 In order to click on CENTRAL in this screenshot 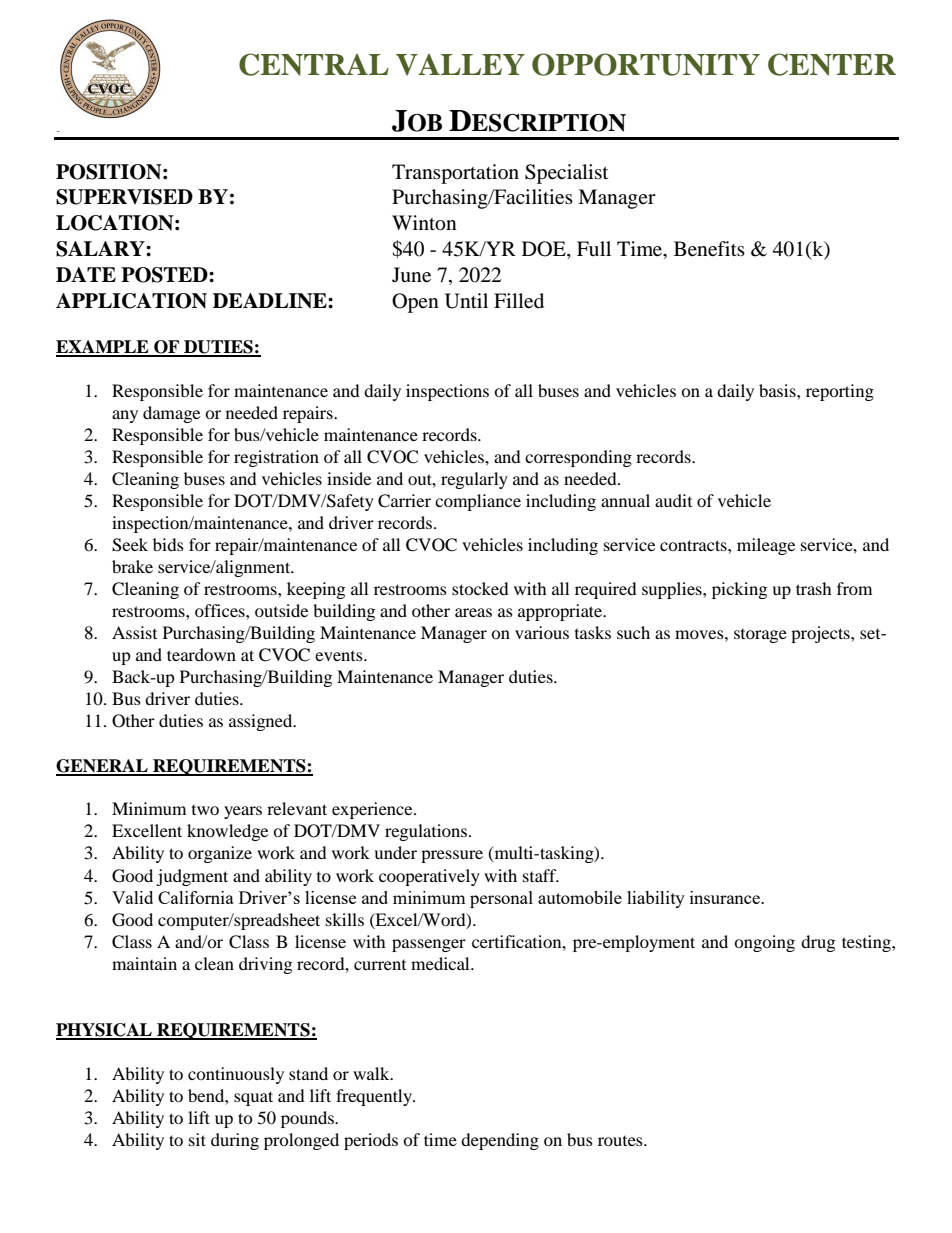, I will do `click(314, 64)`.
